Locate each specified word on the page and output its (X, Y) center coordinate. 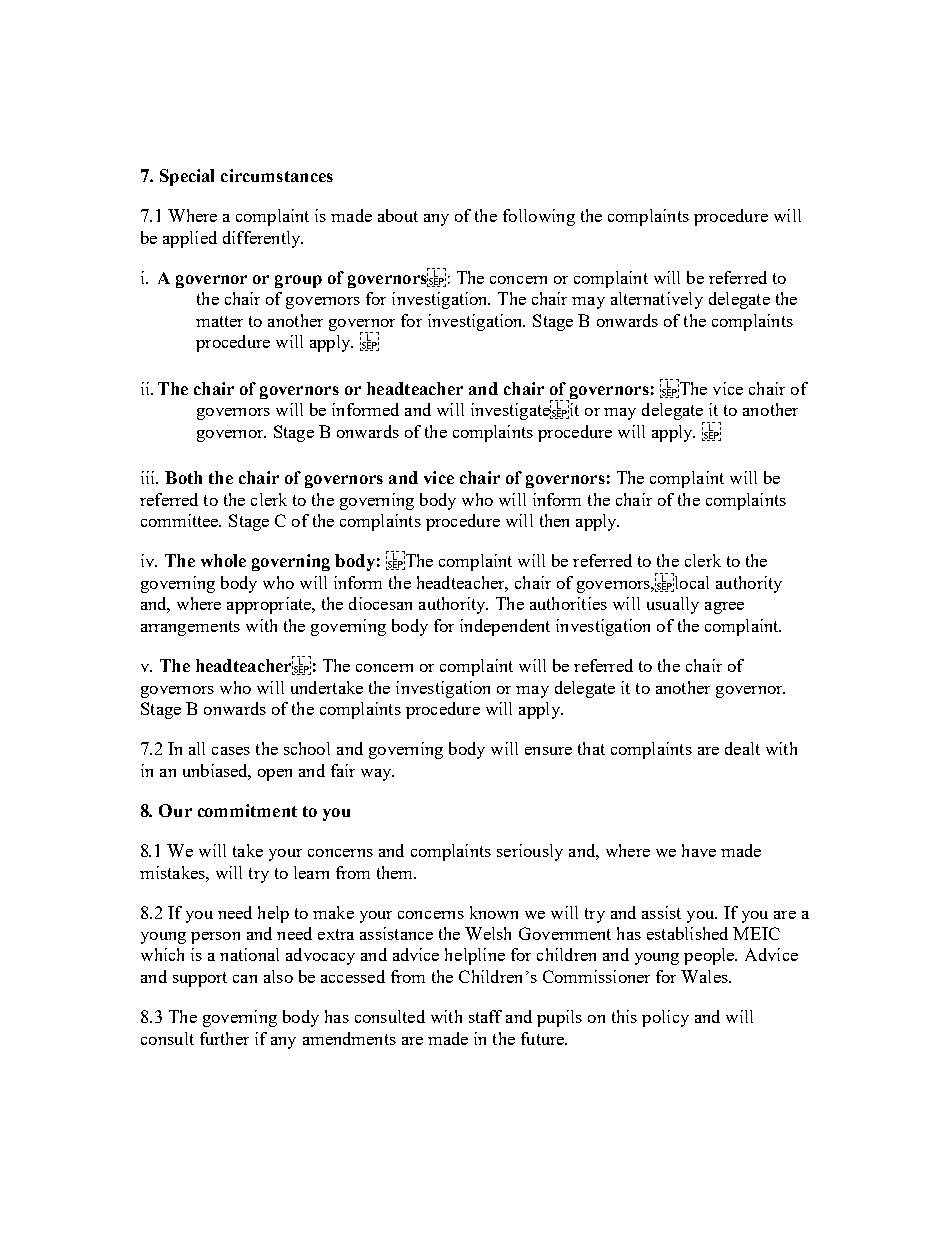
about (398, 215)
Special (187, 177)
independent (505, 627)
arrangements (190, 628)
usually (673, 605)
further (224, 1038)
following (539, 217)
